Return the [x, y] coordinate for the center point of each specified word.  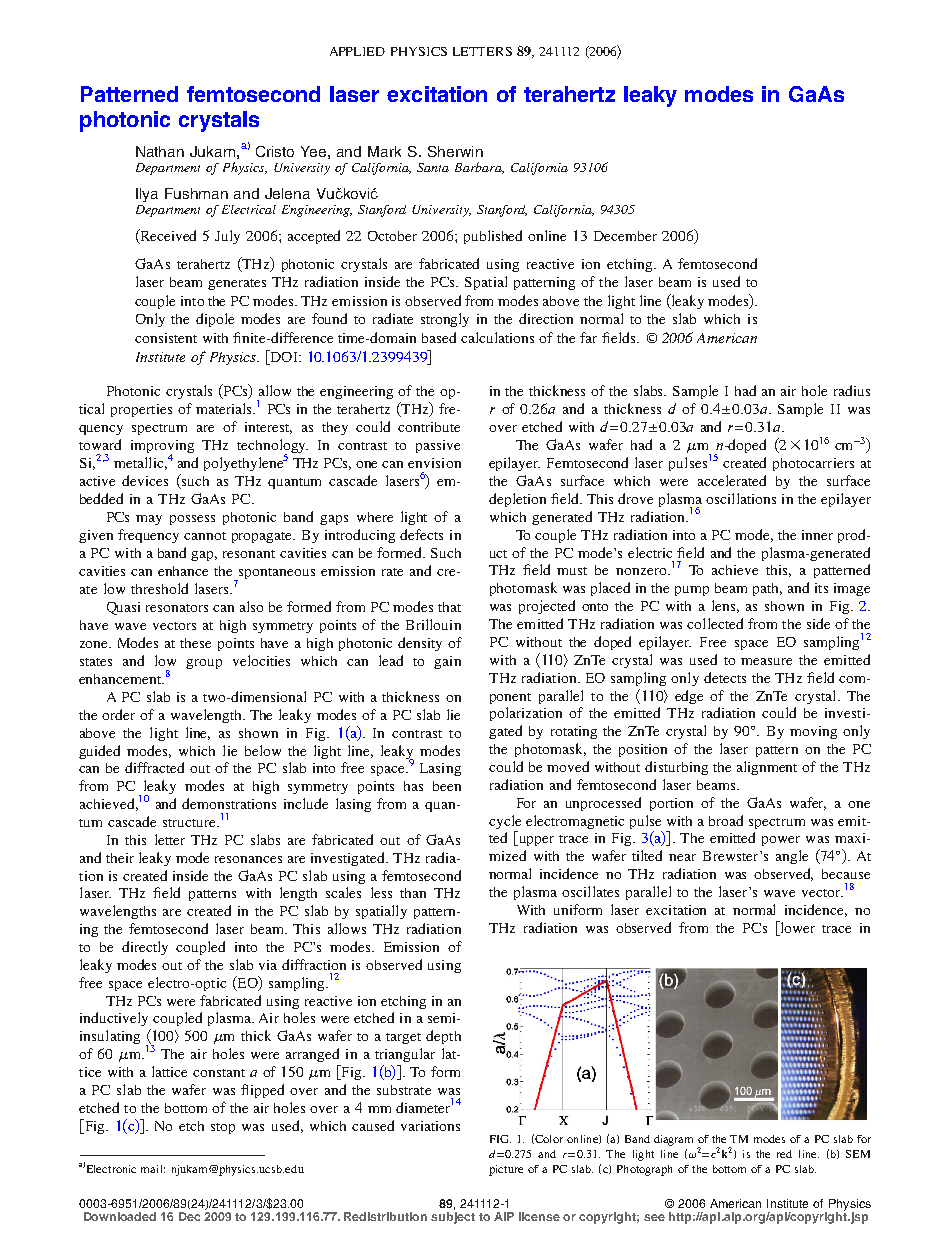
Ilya [147, 195]
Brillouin [433, 624]
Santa [433, 167]
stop [223, 1128]
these [195, 643]
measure [766, 661]
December [625, 236]
